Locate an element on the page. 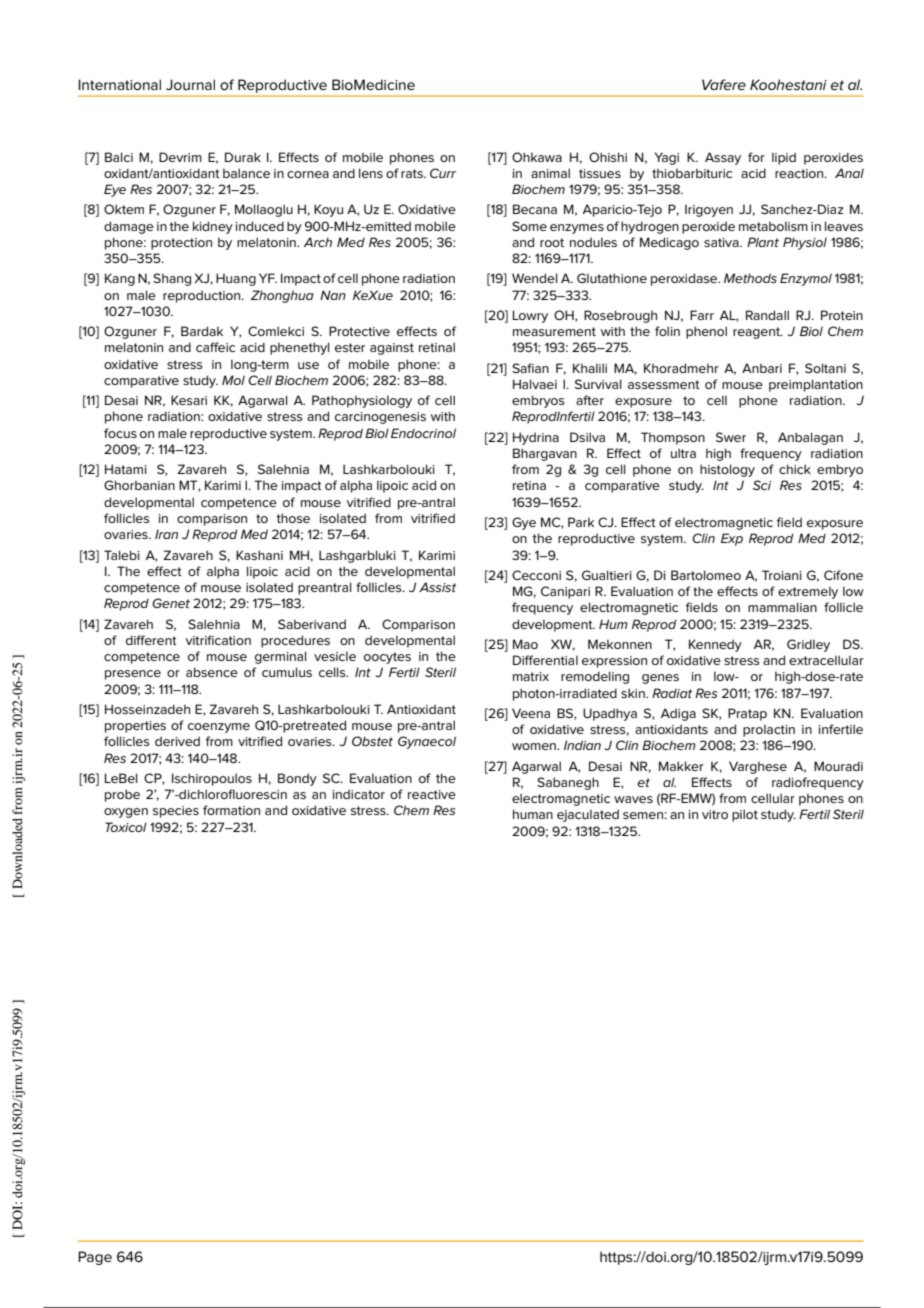  pilot is located at coordinates (745, 815).
